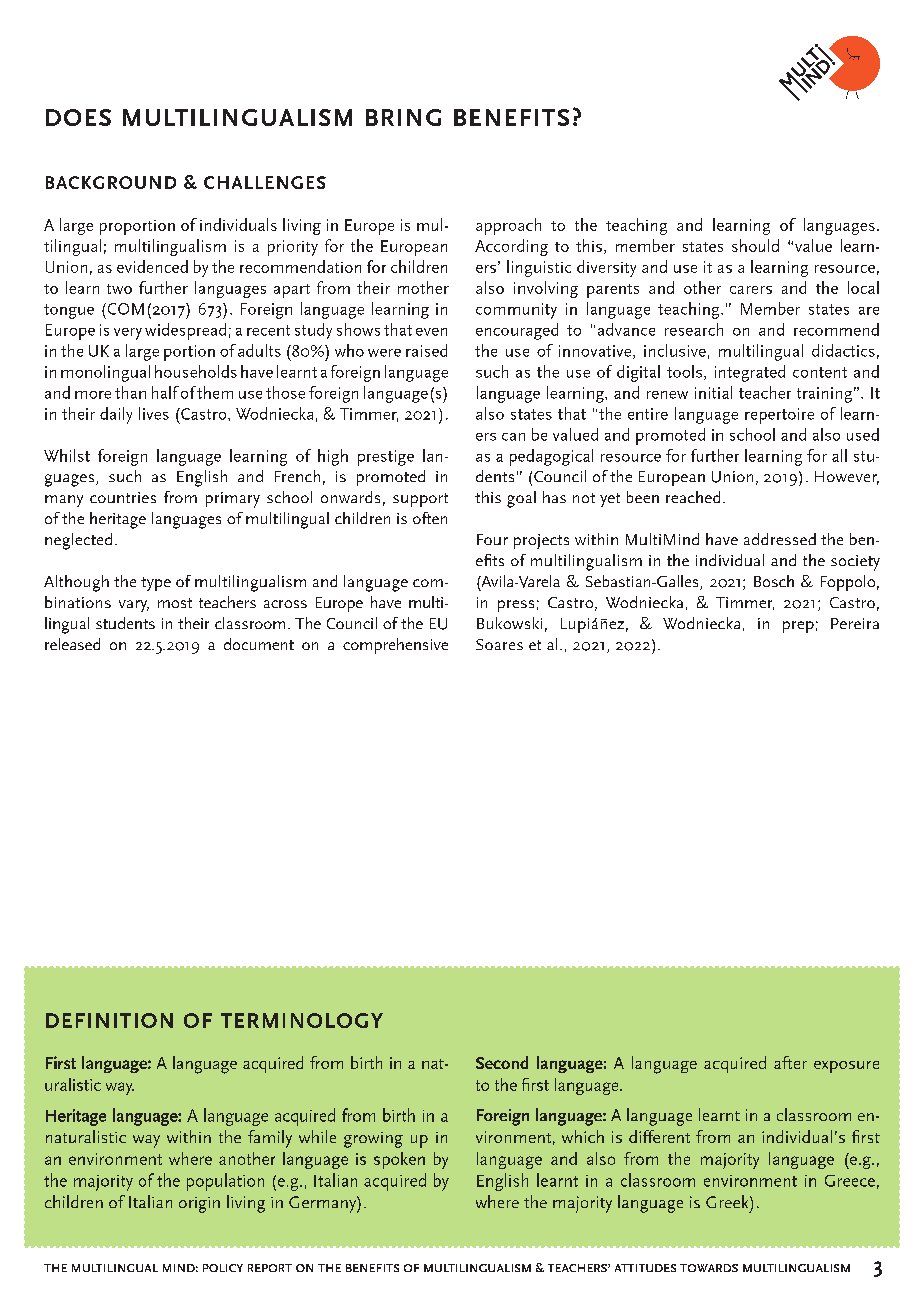  What do you see at coordinates (123, 497) in the screenshot?
I see `countries` at bounding box center [123, 497].
